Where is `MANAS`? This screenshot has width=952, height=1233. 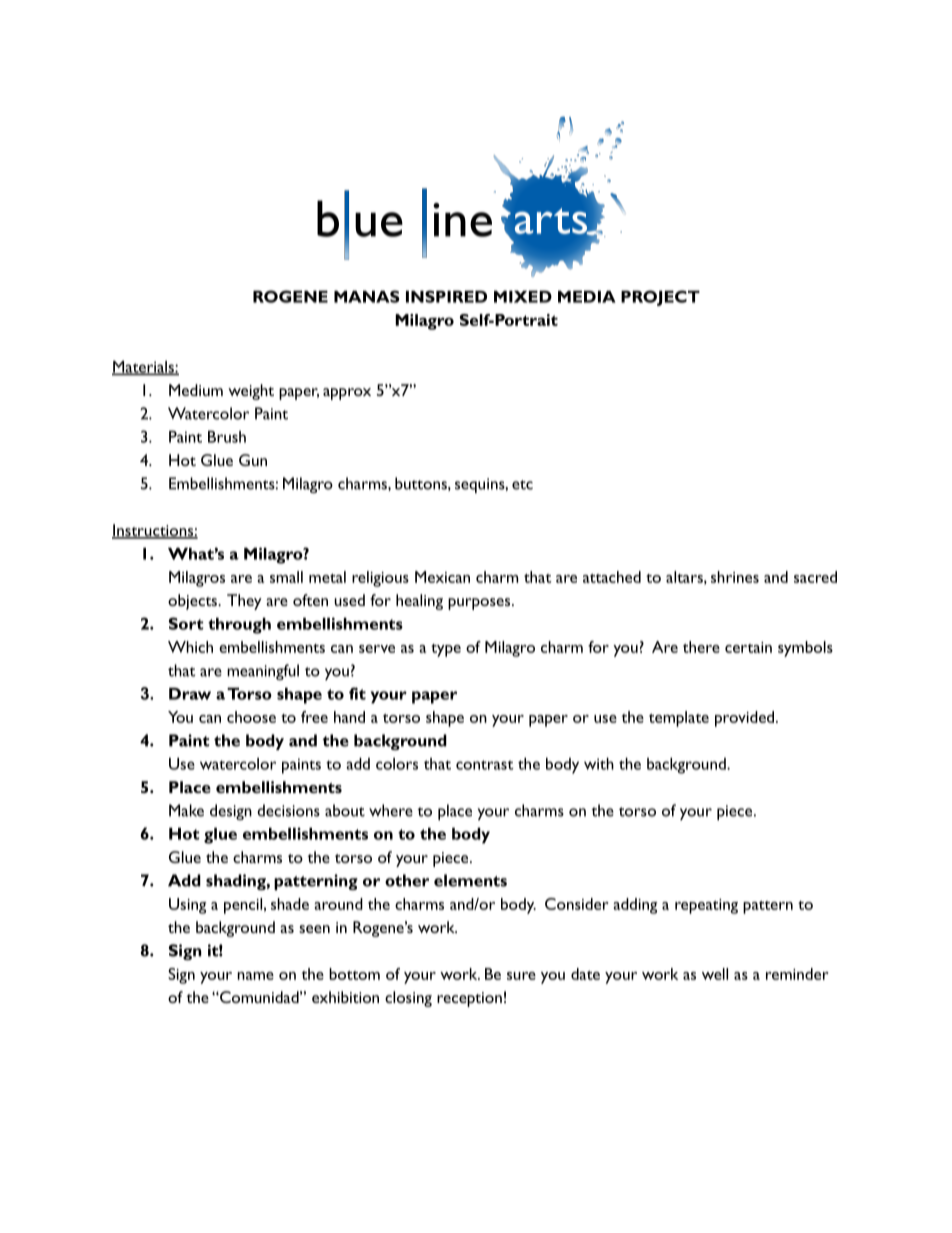 MANAS is located at coordinates (367, 296).
